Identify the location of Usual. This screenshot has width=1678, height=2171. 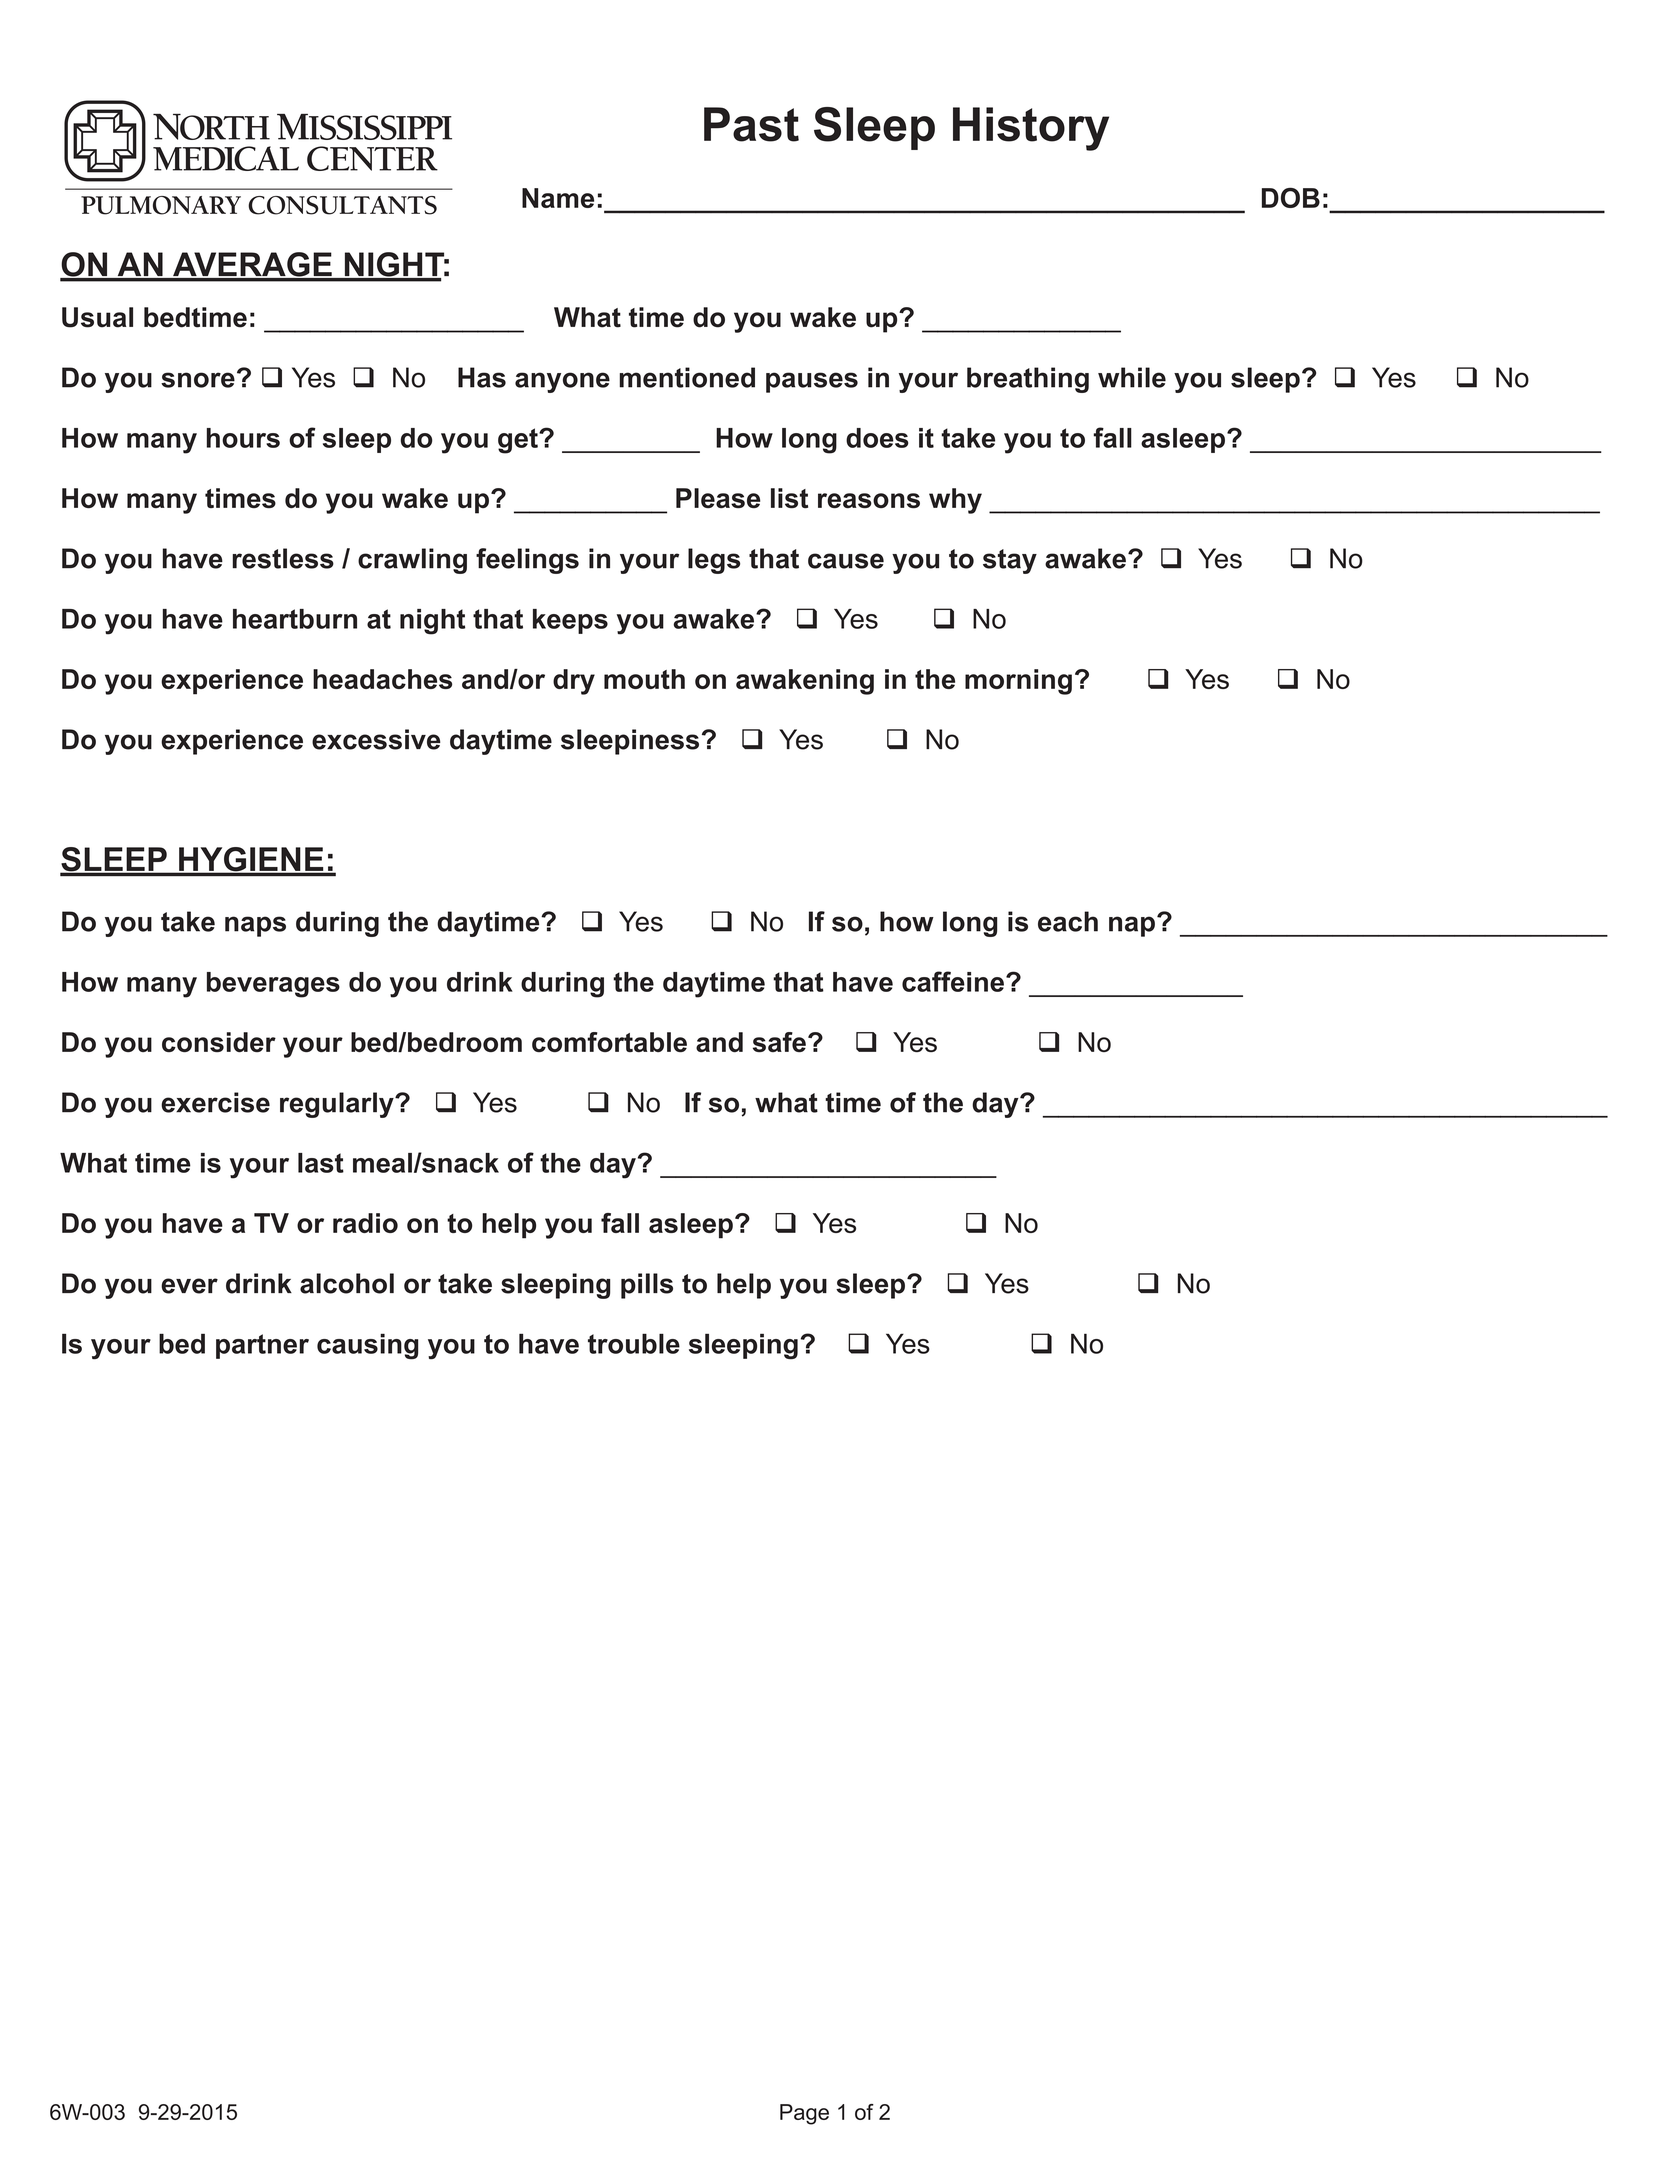
(97, 317).
